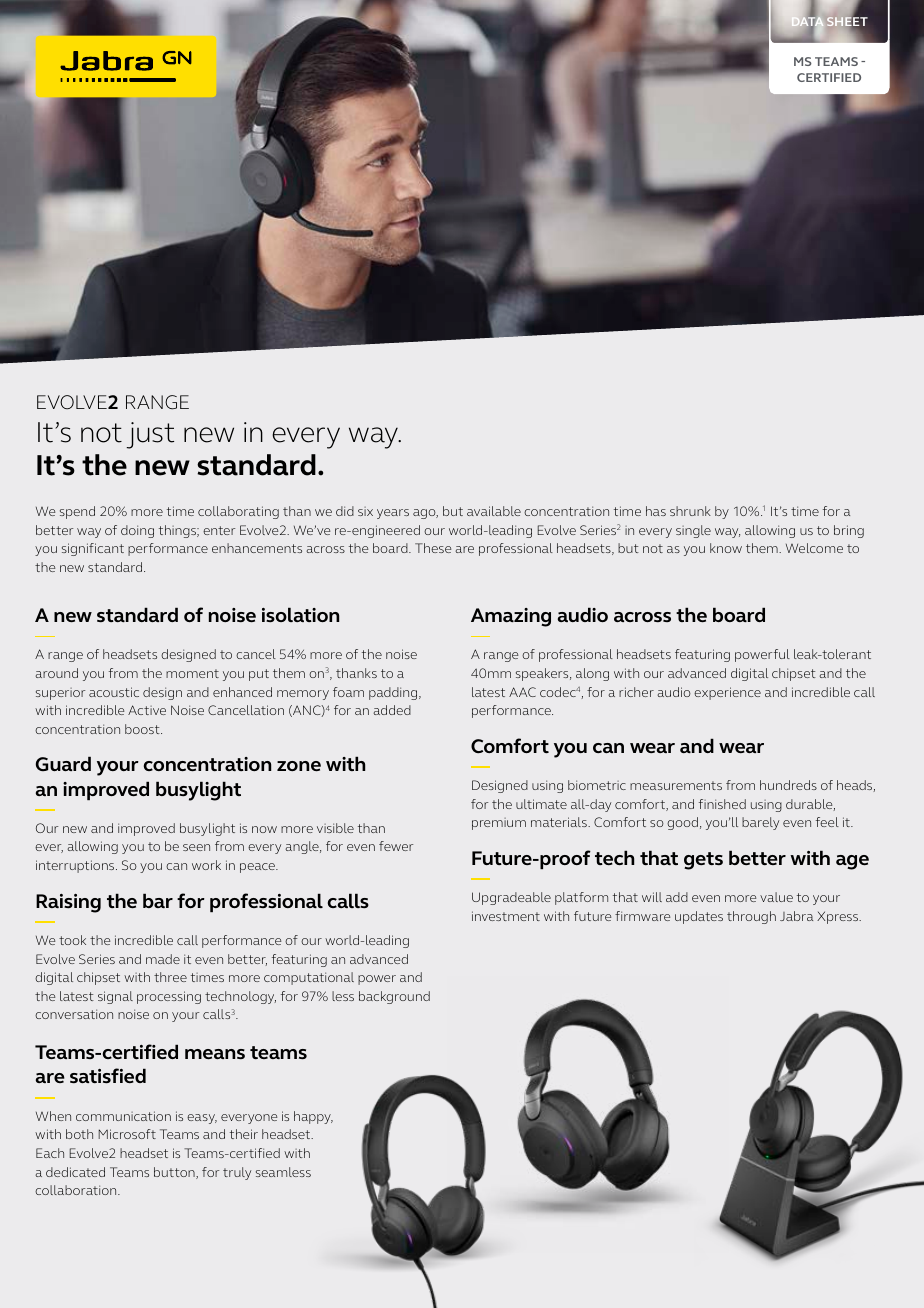  I want to click on just, so click(150, 435).
